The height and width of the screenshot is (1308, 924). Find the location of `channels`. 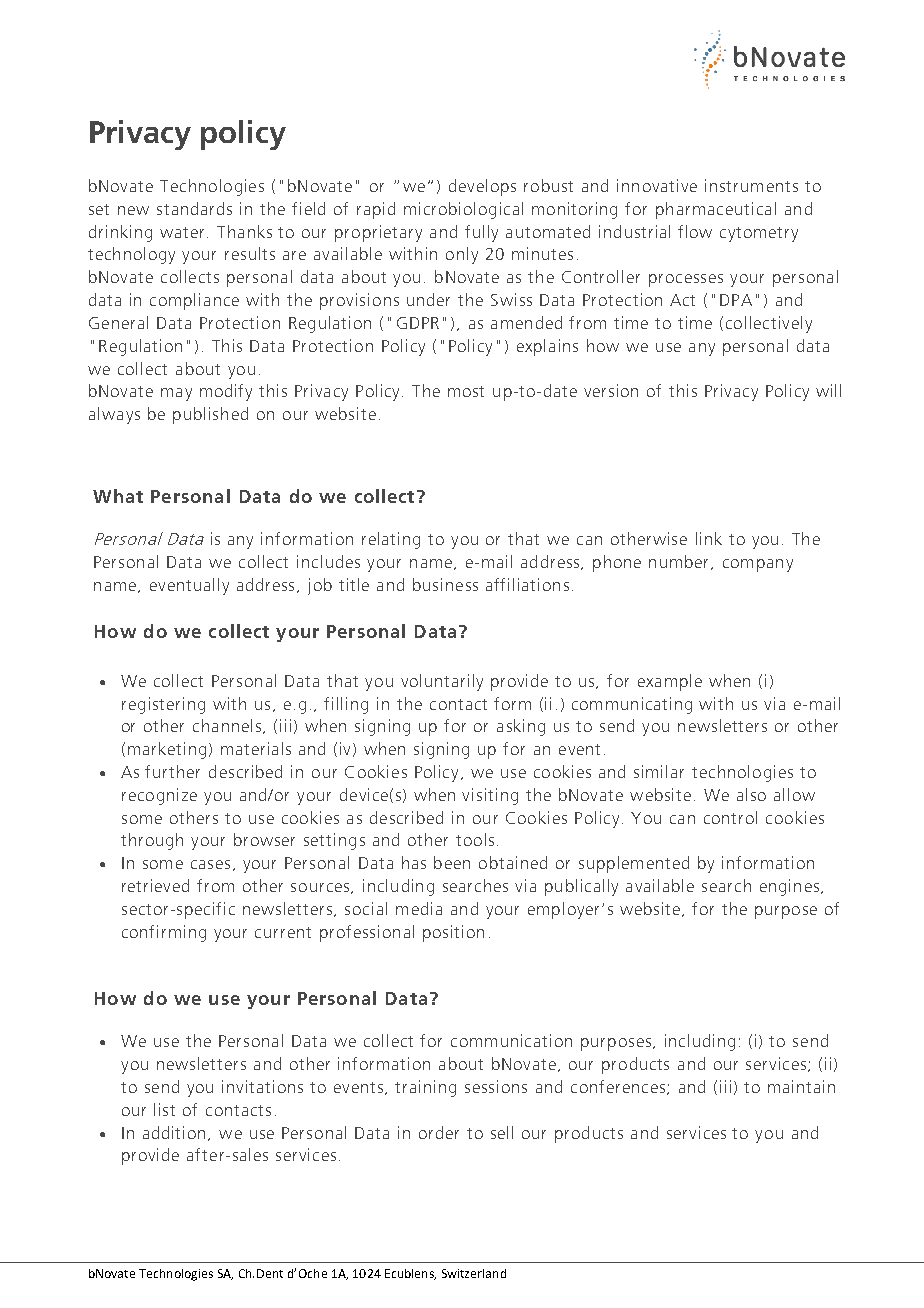

channels is located at coordinates (228, 726).
